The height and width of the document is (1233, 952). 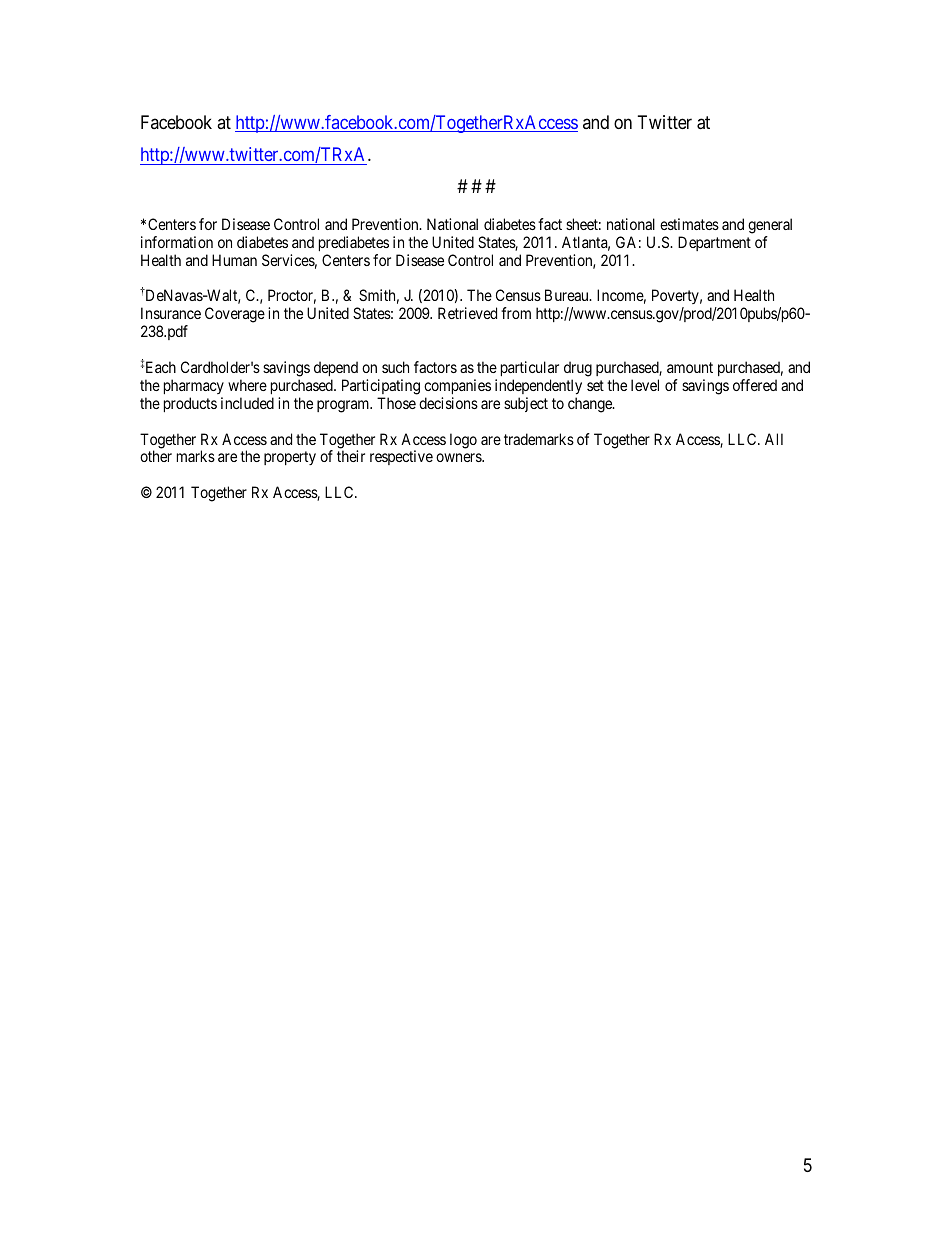 What do you see at coordinates (467, 313) in the document?
I see `Retrieved` at bounding box center [467, 313].
